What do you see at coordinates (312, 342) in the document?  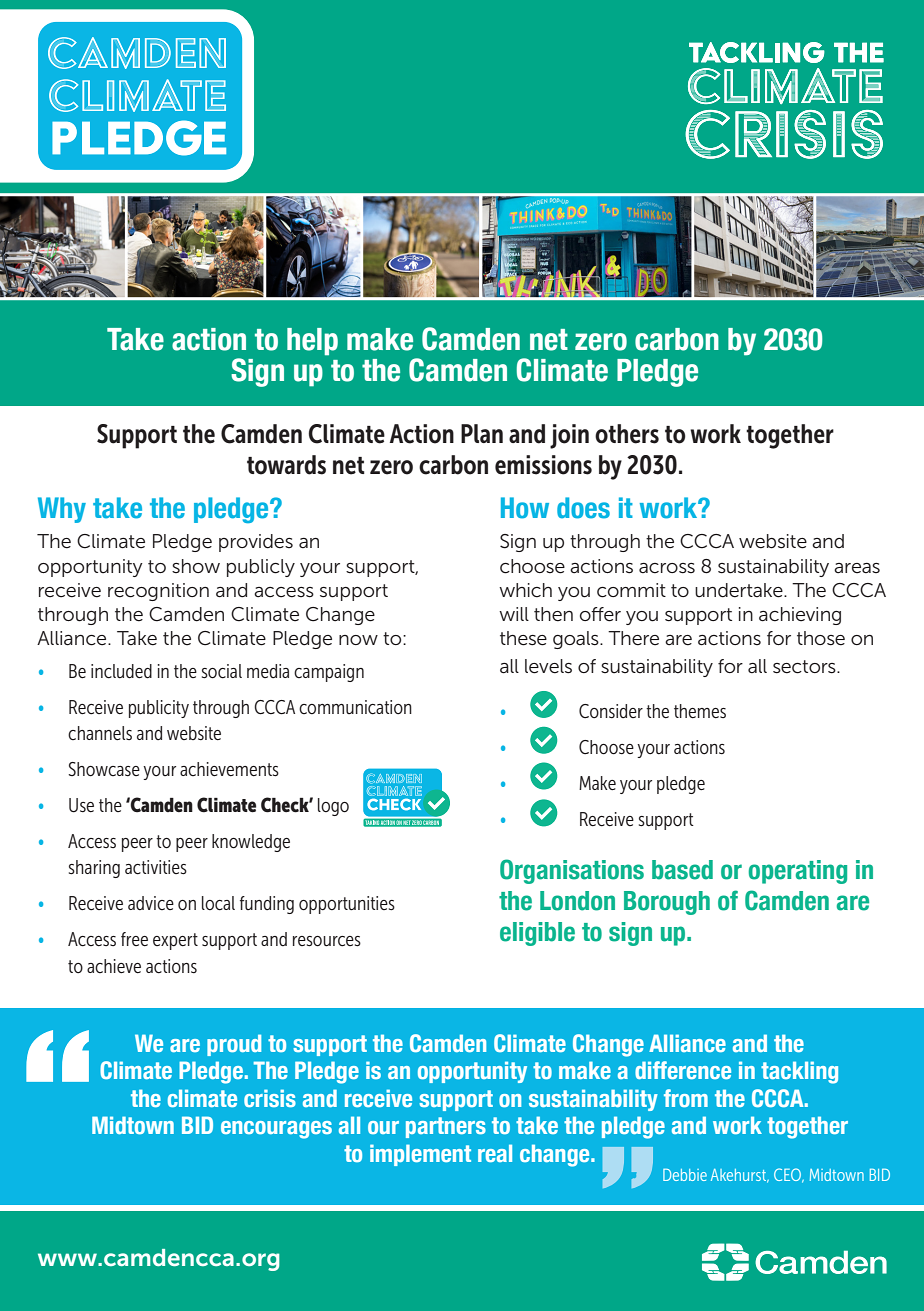 I see `help` at bounding box center [312, 342].
